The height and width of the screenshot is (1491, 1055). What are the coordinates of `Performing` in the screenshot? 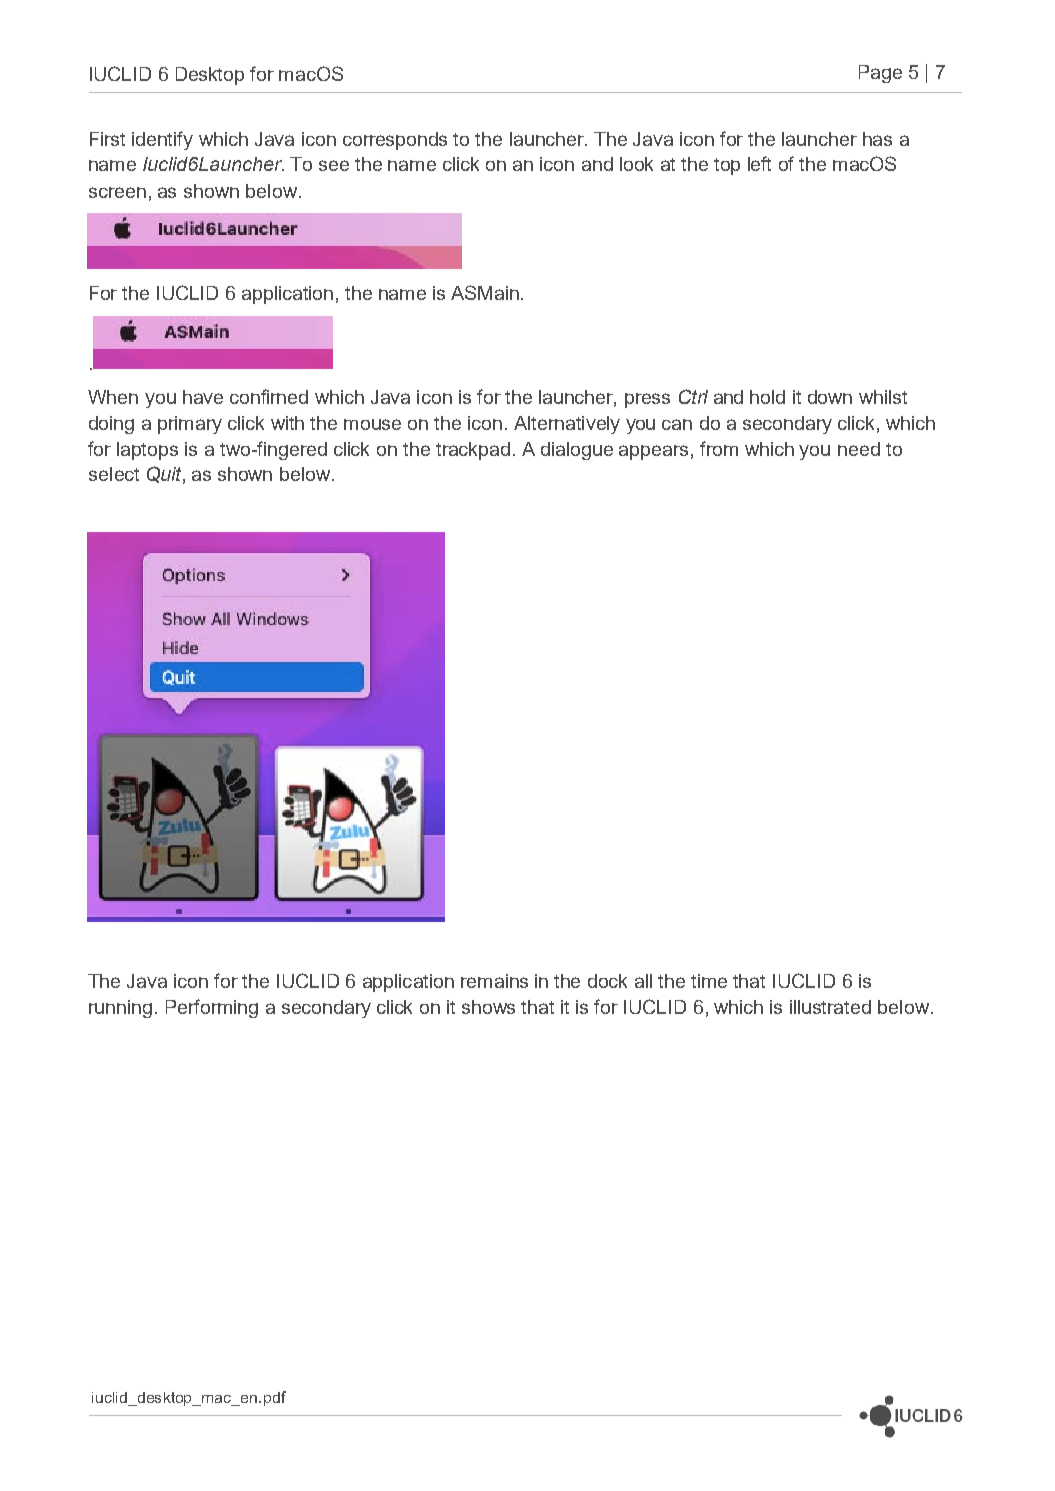 It's located at (212, 1008).
